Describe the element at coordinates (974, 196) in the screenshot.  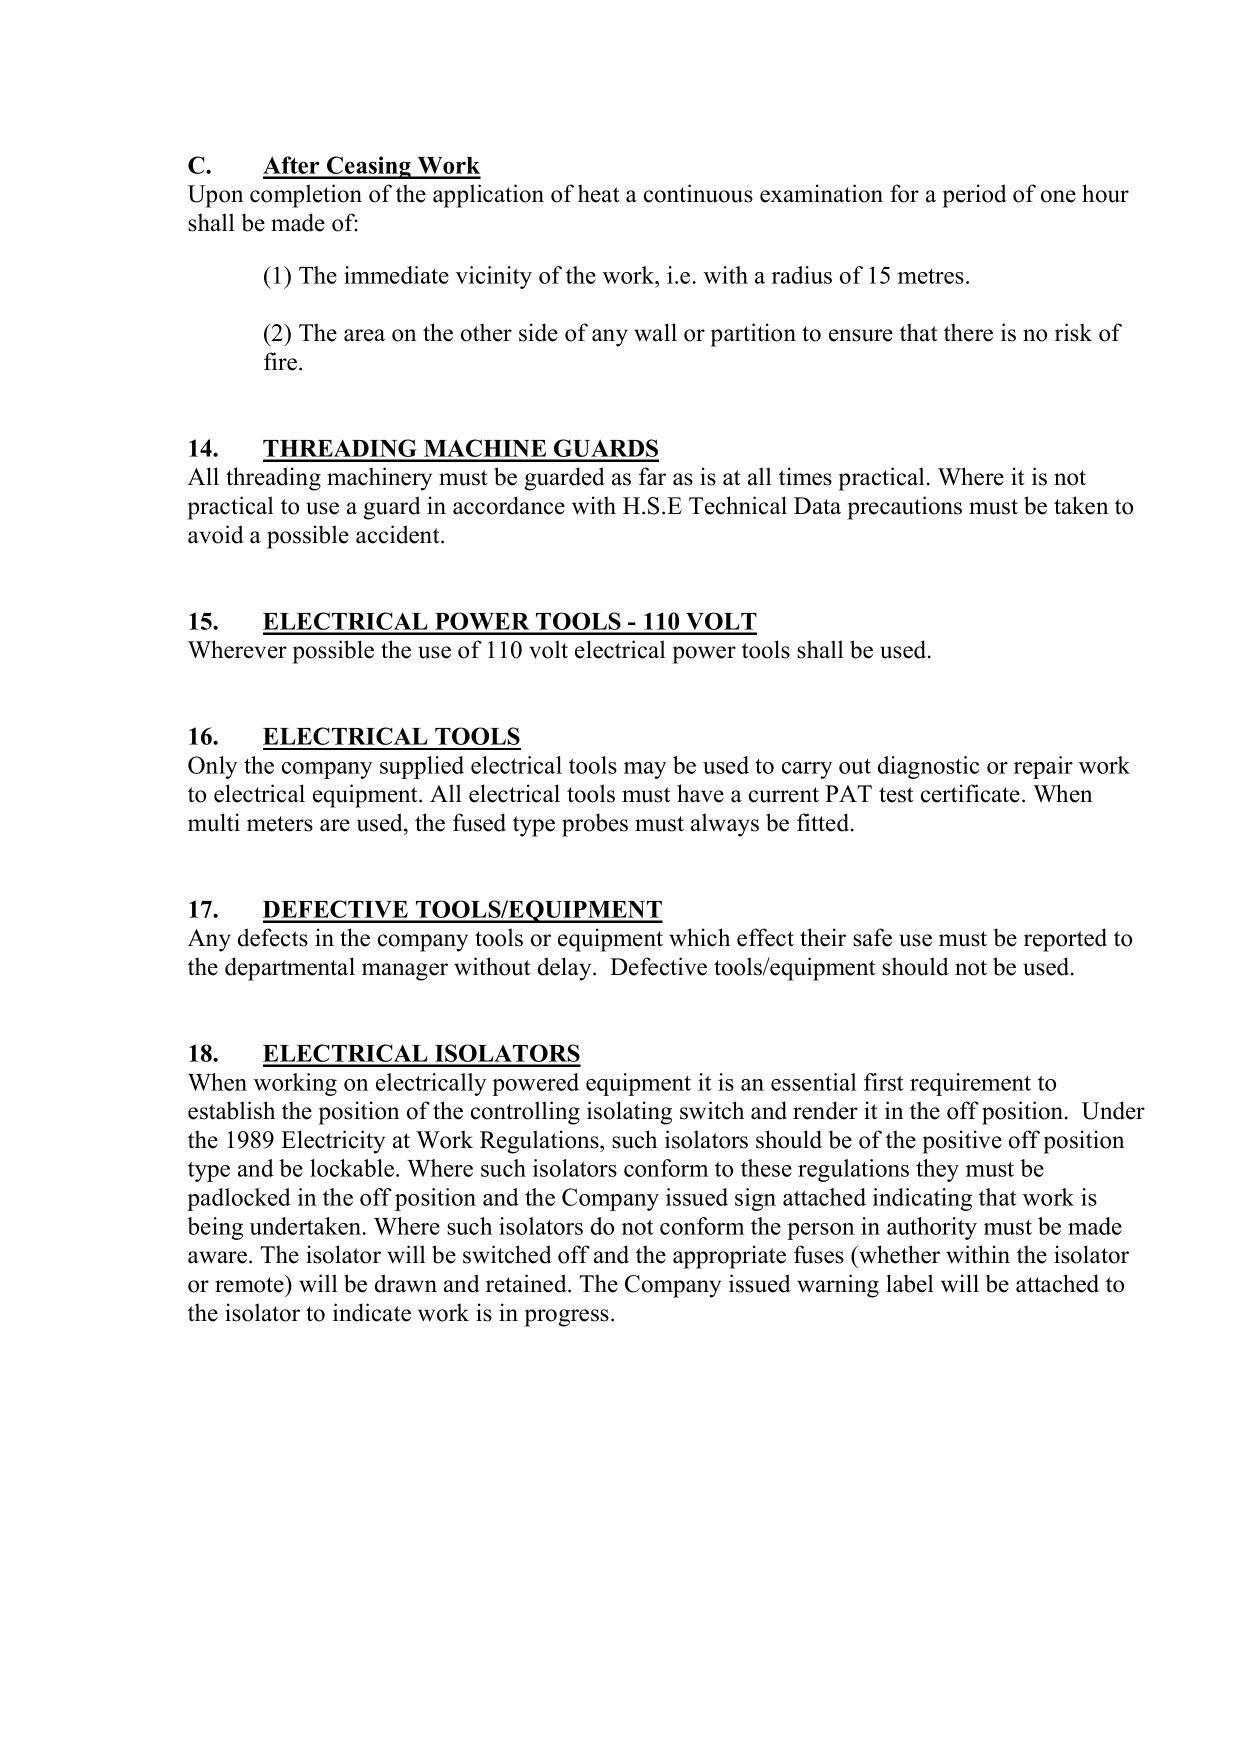
I see `period` at that location.
